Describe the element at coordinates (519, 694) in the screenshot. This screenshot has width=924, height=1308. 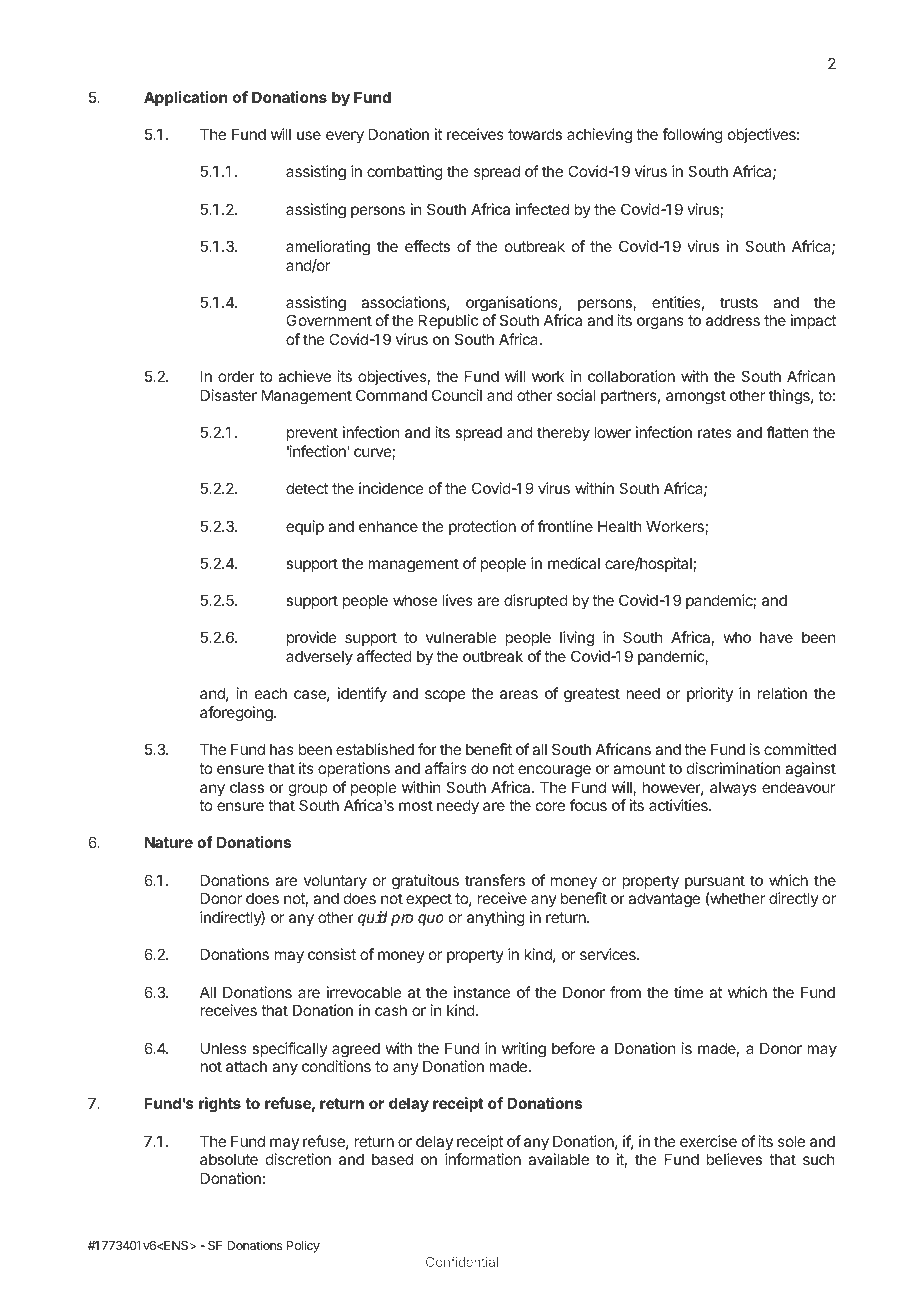
I see `areas` at that location.
